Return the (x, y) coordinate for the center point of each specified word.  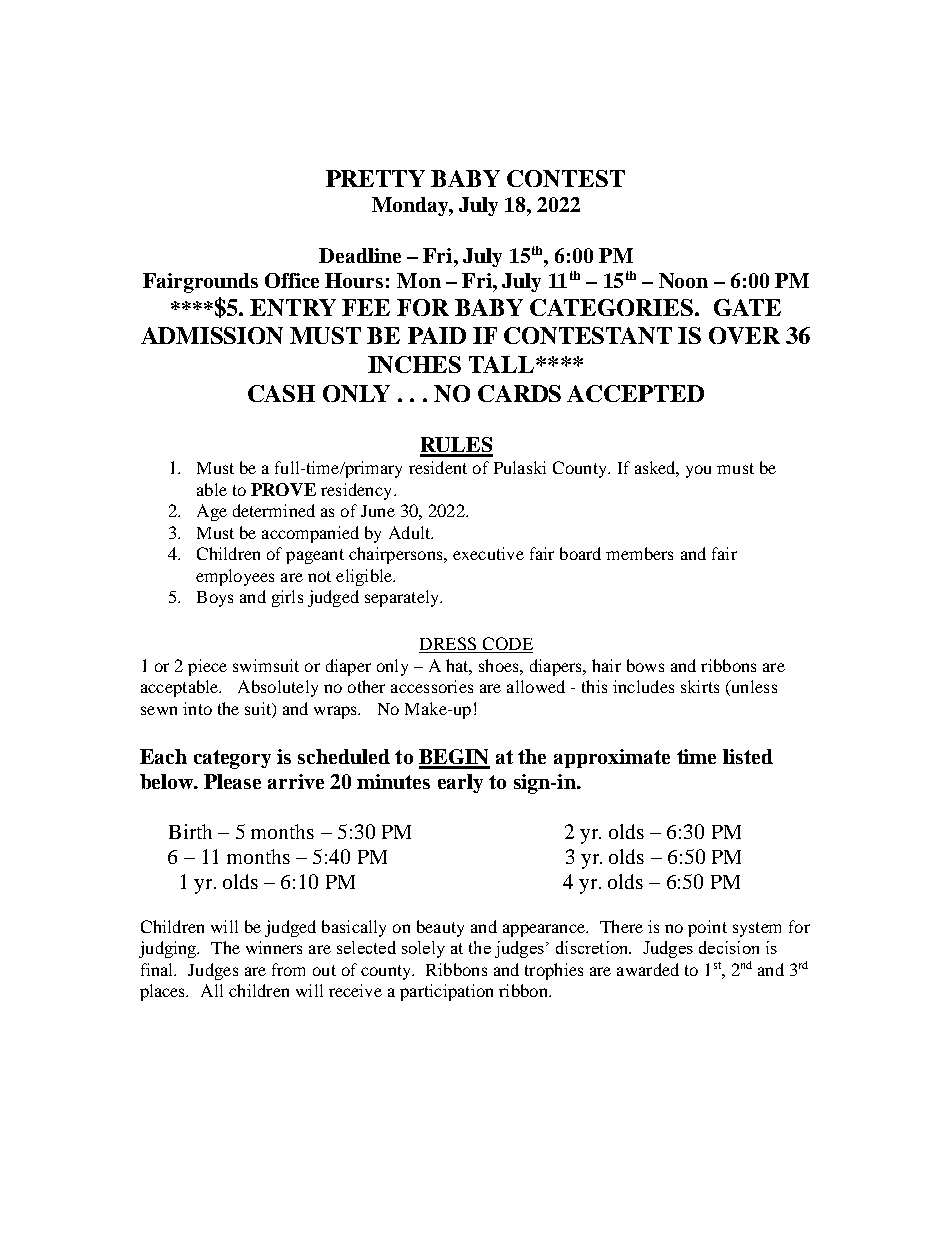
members (639, 553)
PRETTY (375, 178)
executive (488, 553)
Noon (683, 280)
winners (274, 947)
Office (292, 280)
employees (235, 577)
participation (446, 992)
